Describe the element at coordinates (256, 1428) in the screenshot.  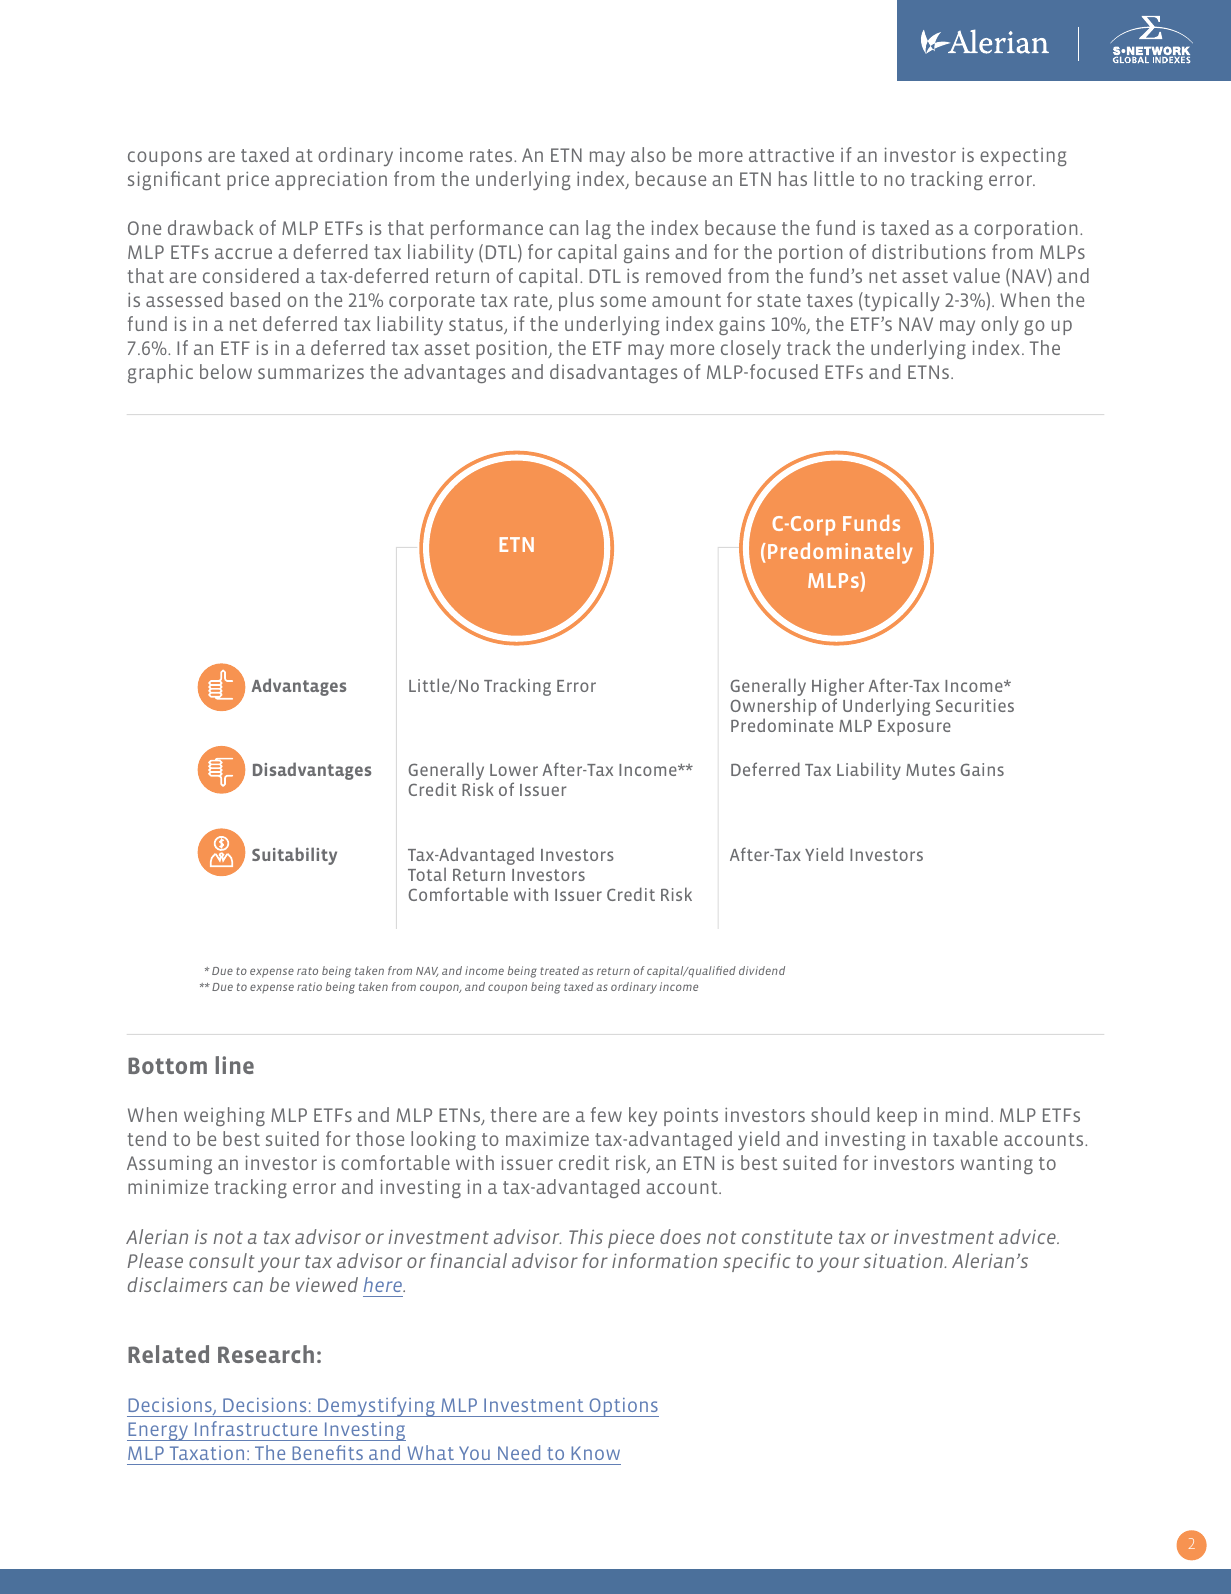
I see `Infrastructure` at that location.
